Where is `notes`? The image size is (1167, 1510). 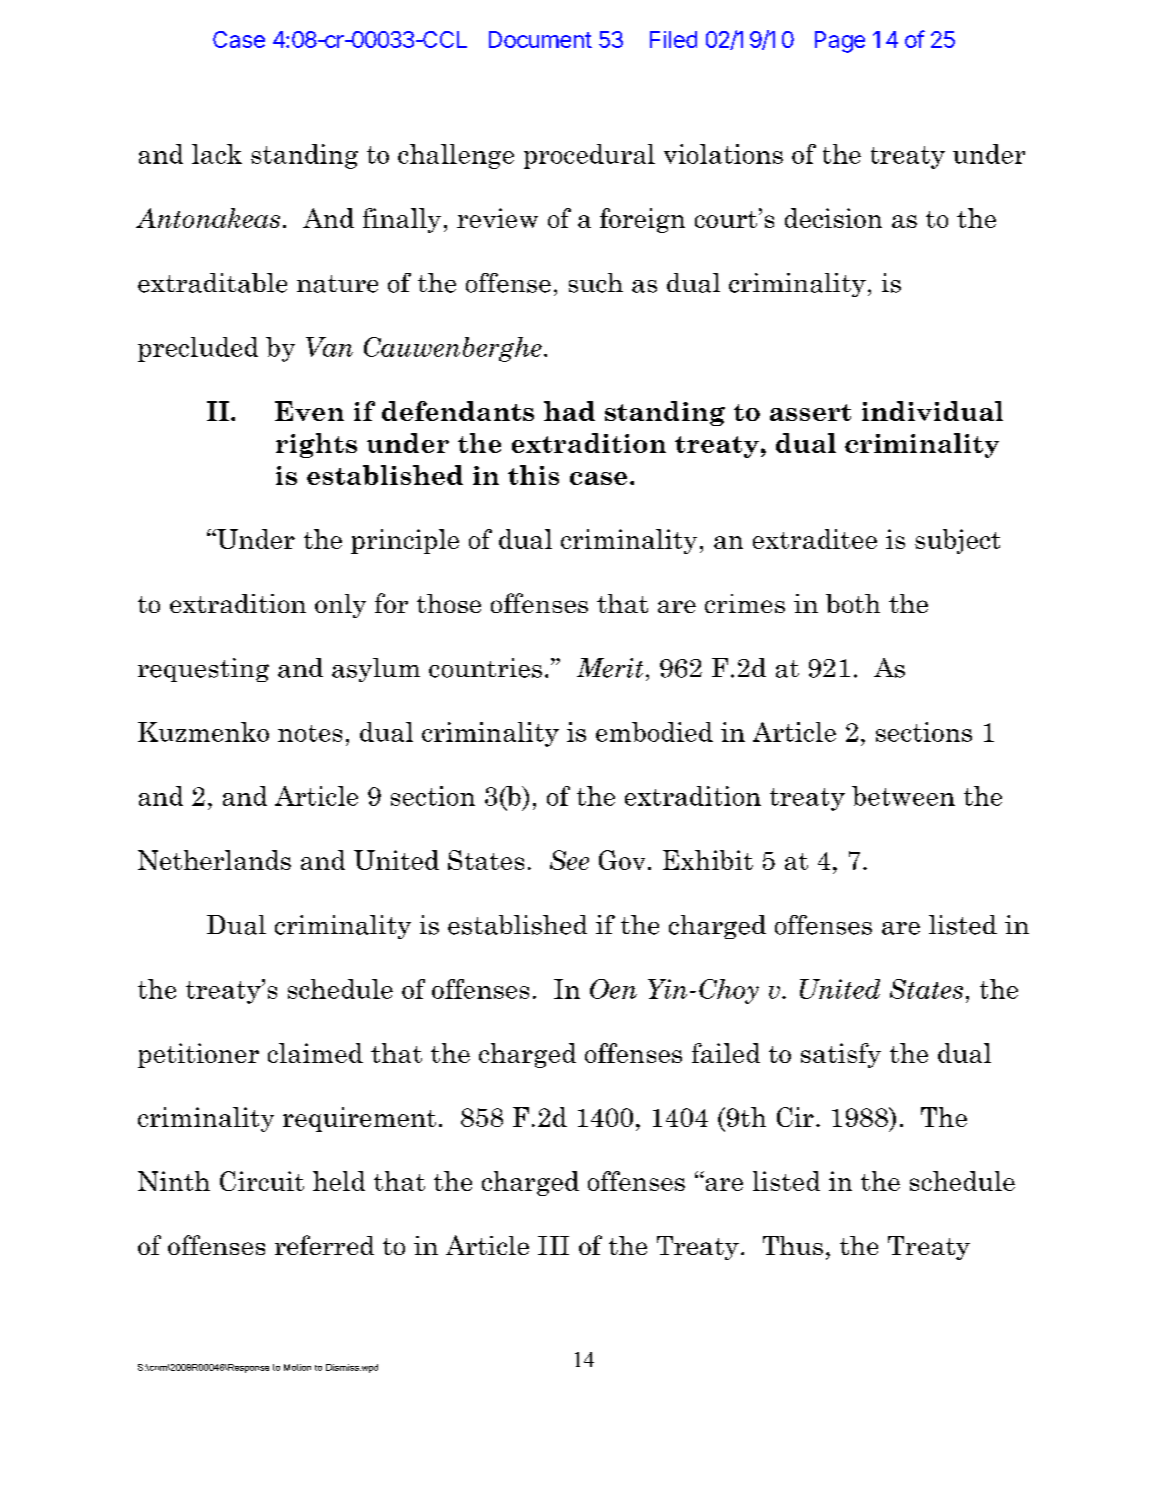 notes is located at coordinates (310, 733).
